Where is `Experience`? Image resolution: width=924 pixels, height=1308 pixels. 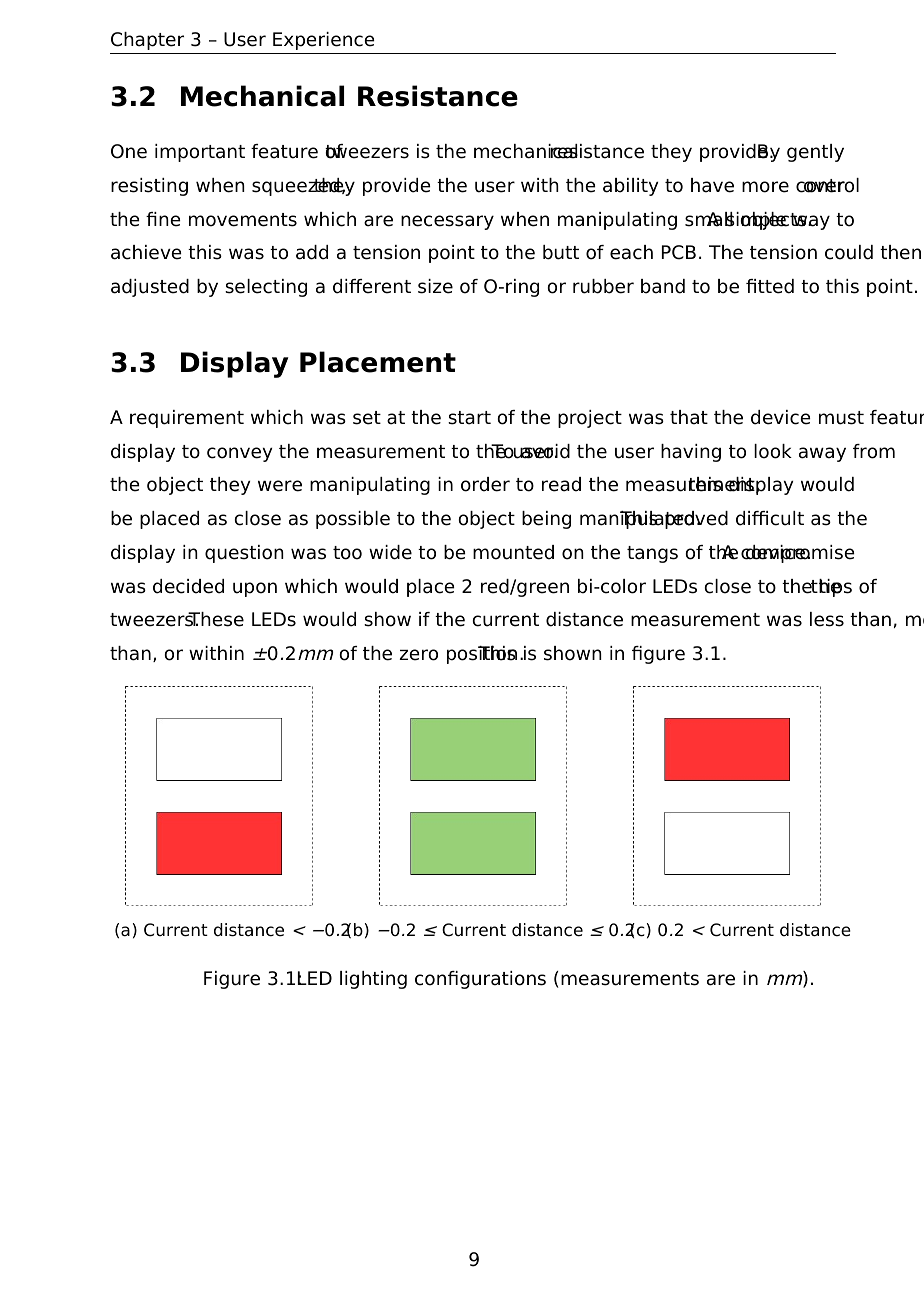 Experience is located at coordinates (324, 41).
